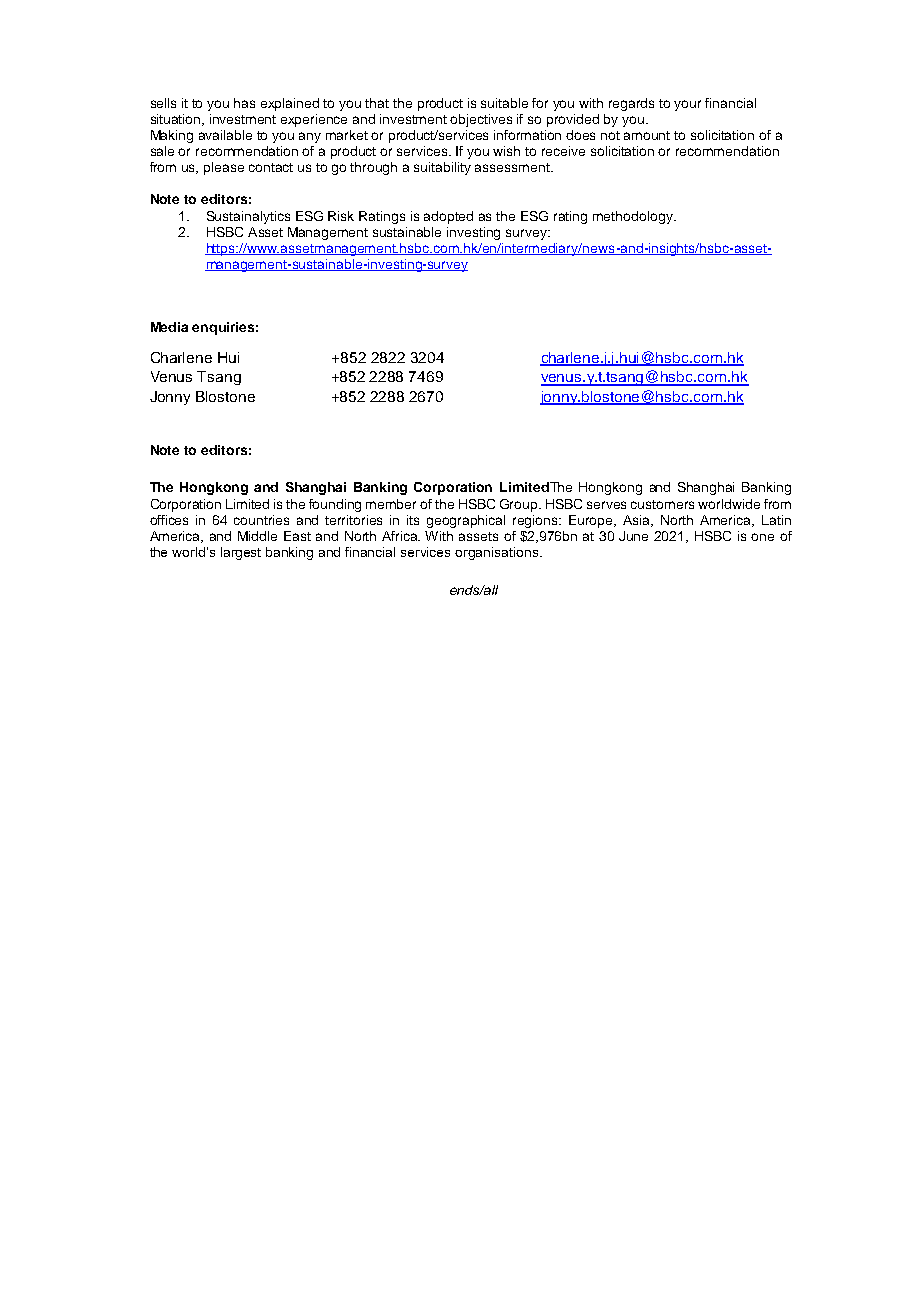 This screenshot has height=1307, width=924. Describe the element at coordinates (244, 103) in the screenshot. I see `has` at that location.
